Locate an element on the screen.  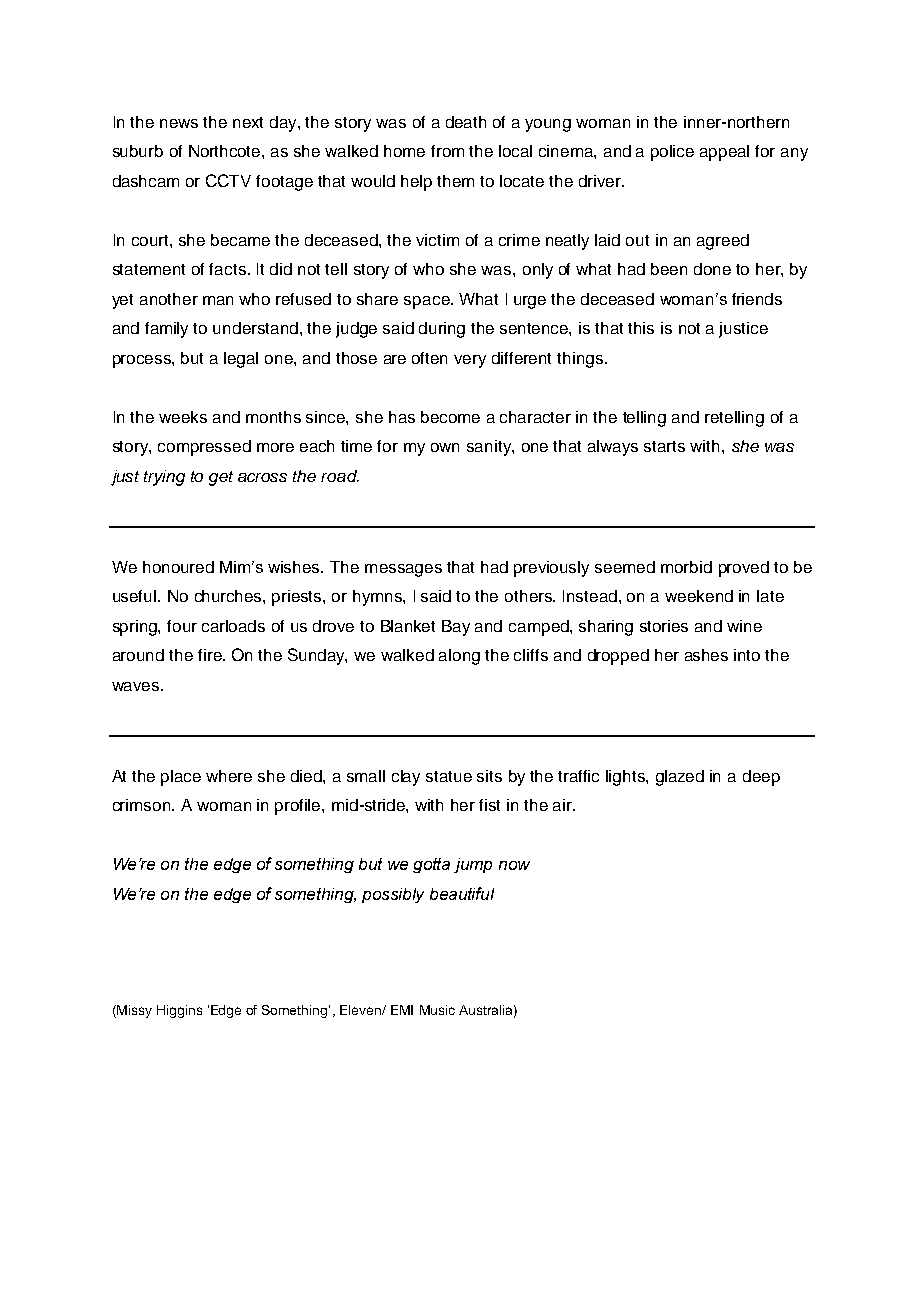
honoured is located at coordinates (178, 567).
